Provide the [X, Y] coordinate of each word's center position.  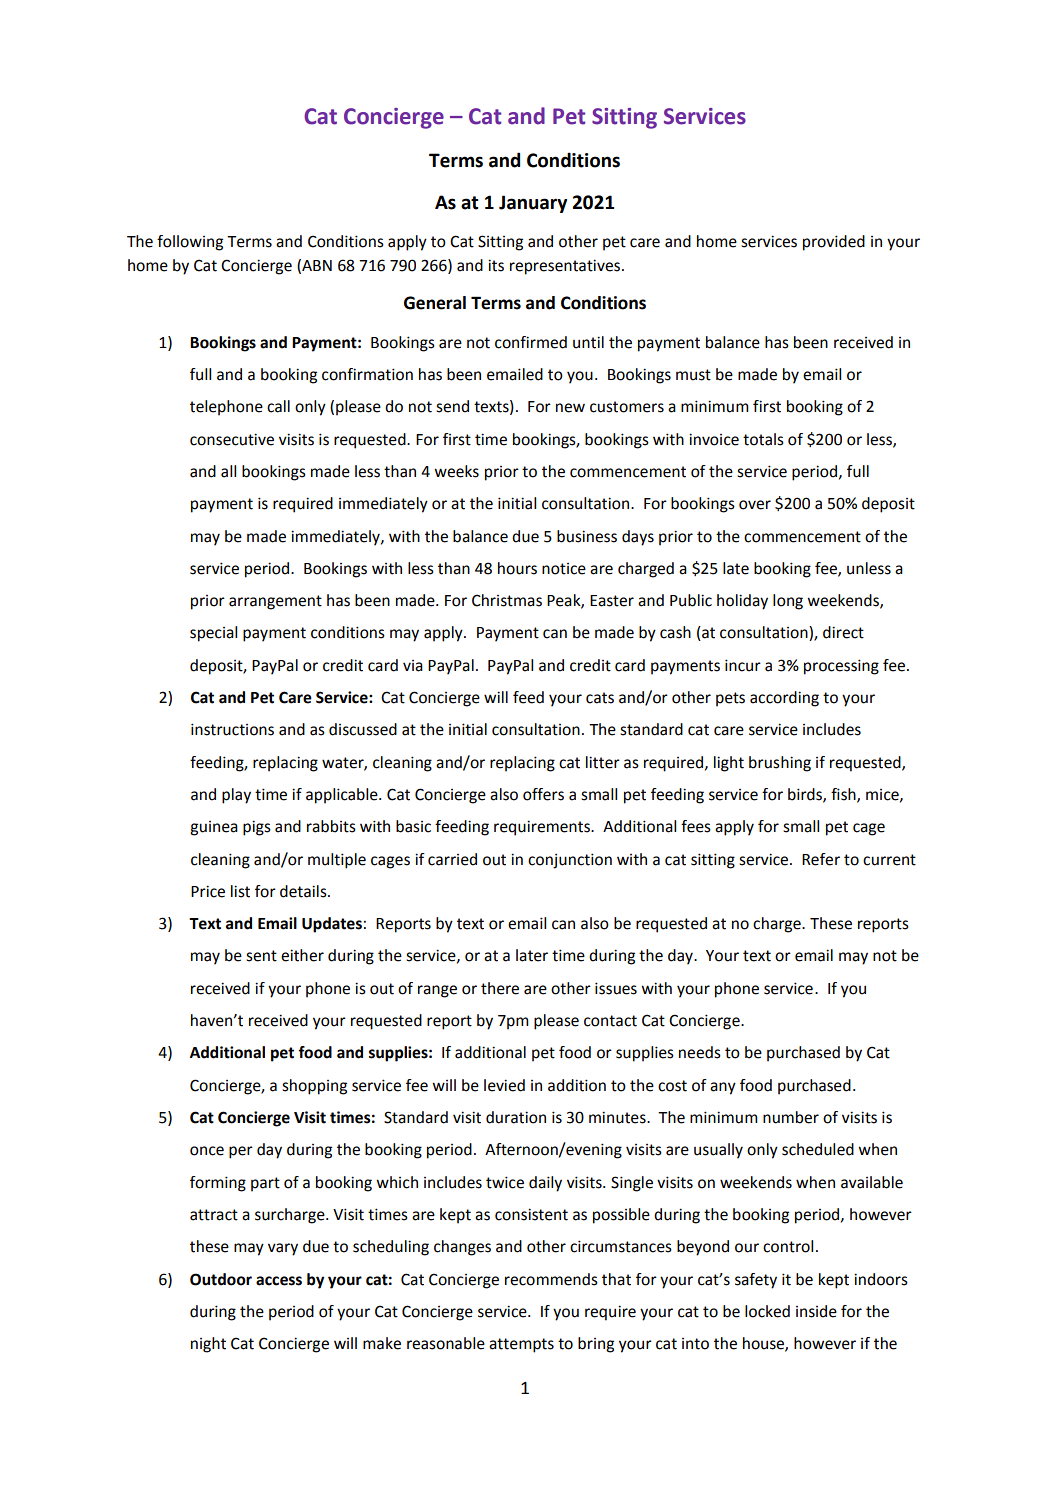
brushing [780, 764]
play [236, 796]
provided [834, 243]
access [279, 1281]
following [190, 243]
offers [543, 794]
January [533, 204]
